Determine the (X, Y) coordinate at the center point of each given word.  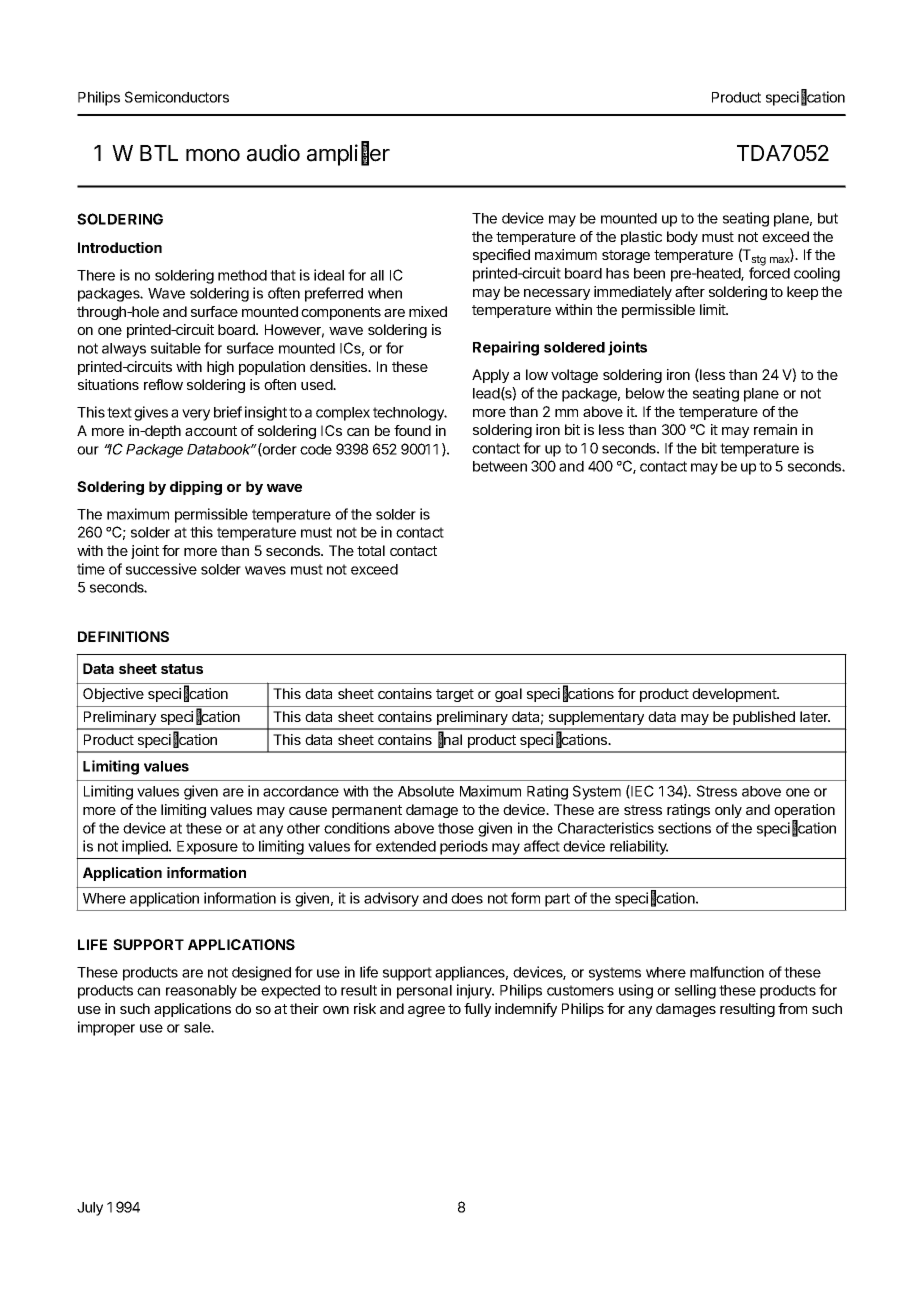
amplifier (348, 154)
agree (426, 1011)
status (182, 669)
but (828, 218)
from (792, 1008)
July (90, 1209)
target (455, 695)
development (735, 695)
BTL (159, 153)
